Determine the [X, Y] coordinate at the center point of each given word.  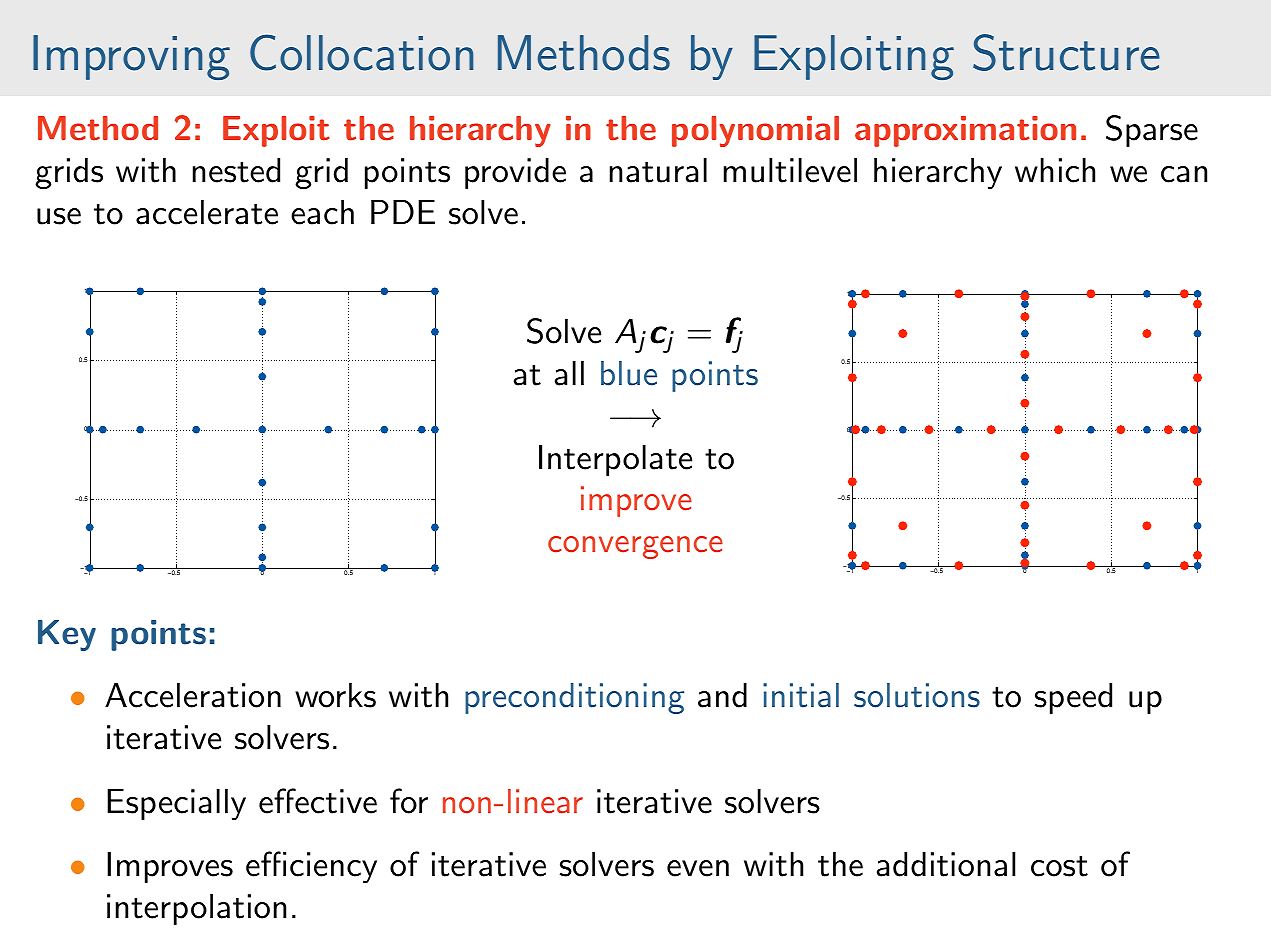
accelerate [207, 212]
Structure [1066, 52]
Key [67, 635]
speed [1073, 698]
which [1055, 170]
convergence [635, 547]
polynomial [755, 131]
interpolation [196, 909]
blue [629, 373]
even [698, 868]
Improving [131, 57]
